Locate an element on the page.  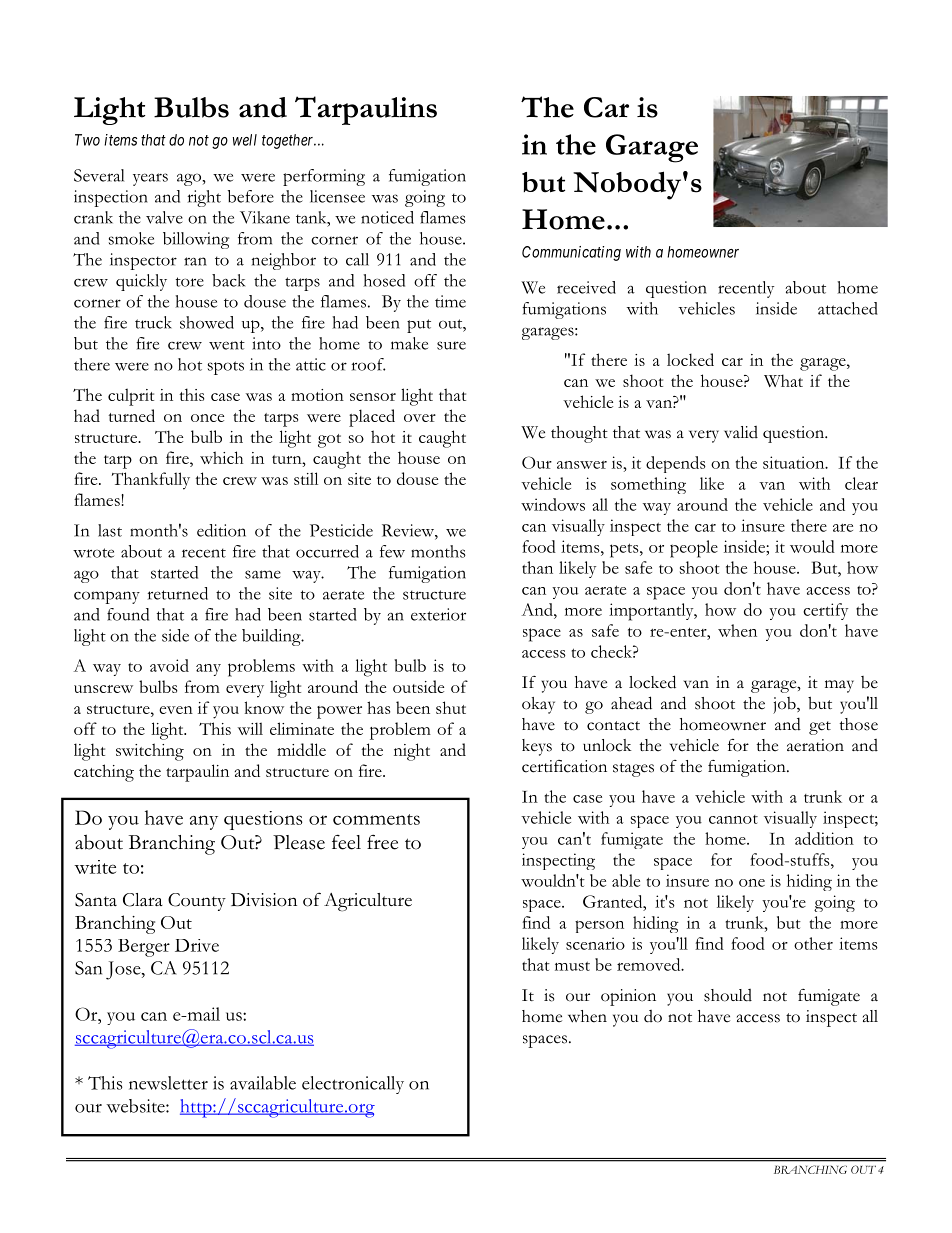
showed is located at coordinates (207, 322).
